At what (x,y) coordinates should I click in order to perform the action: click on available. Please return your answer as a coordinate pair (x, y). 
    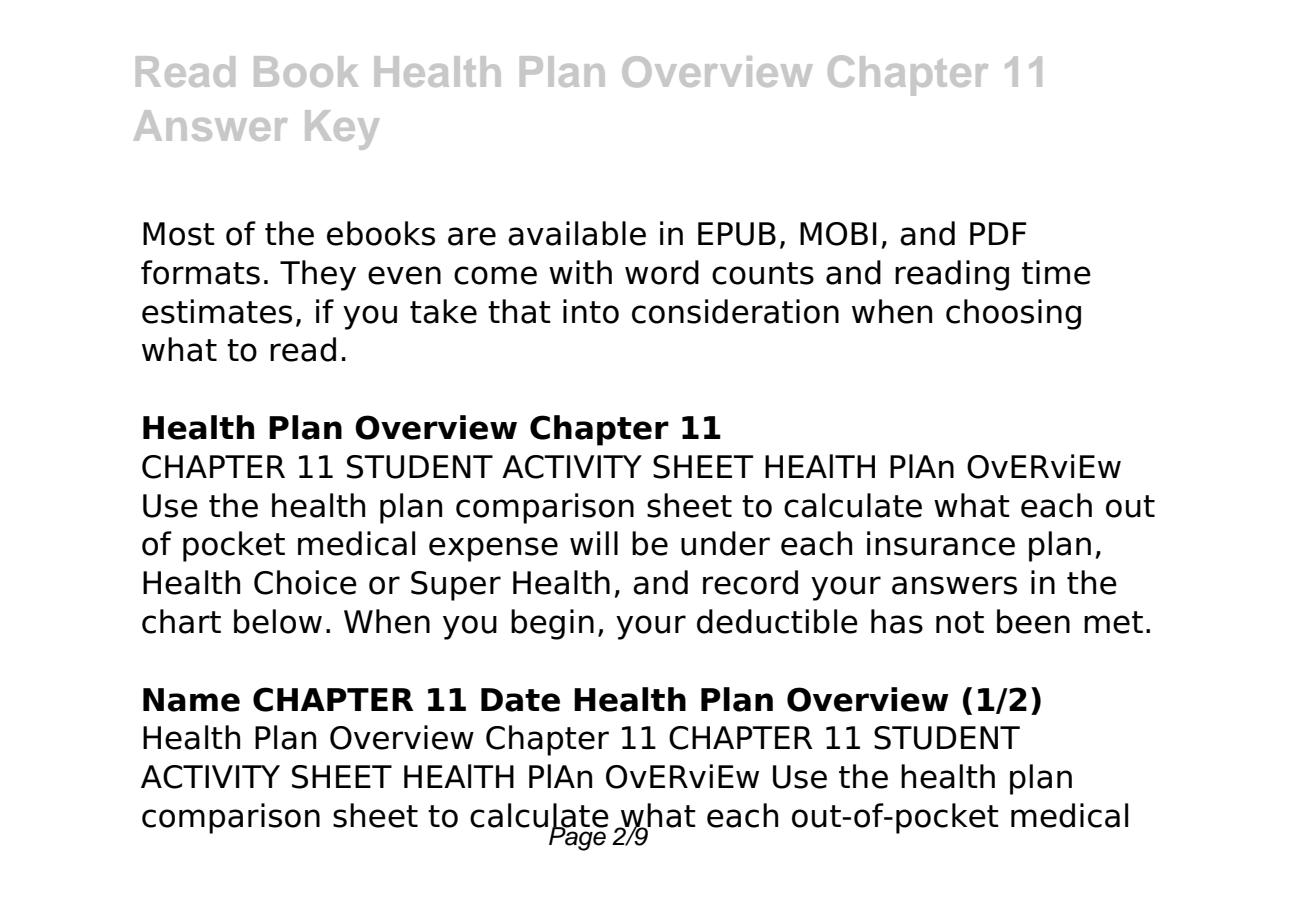
    Looking at the image, I should click on (577, 233).
